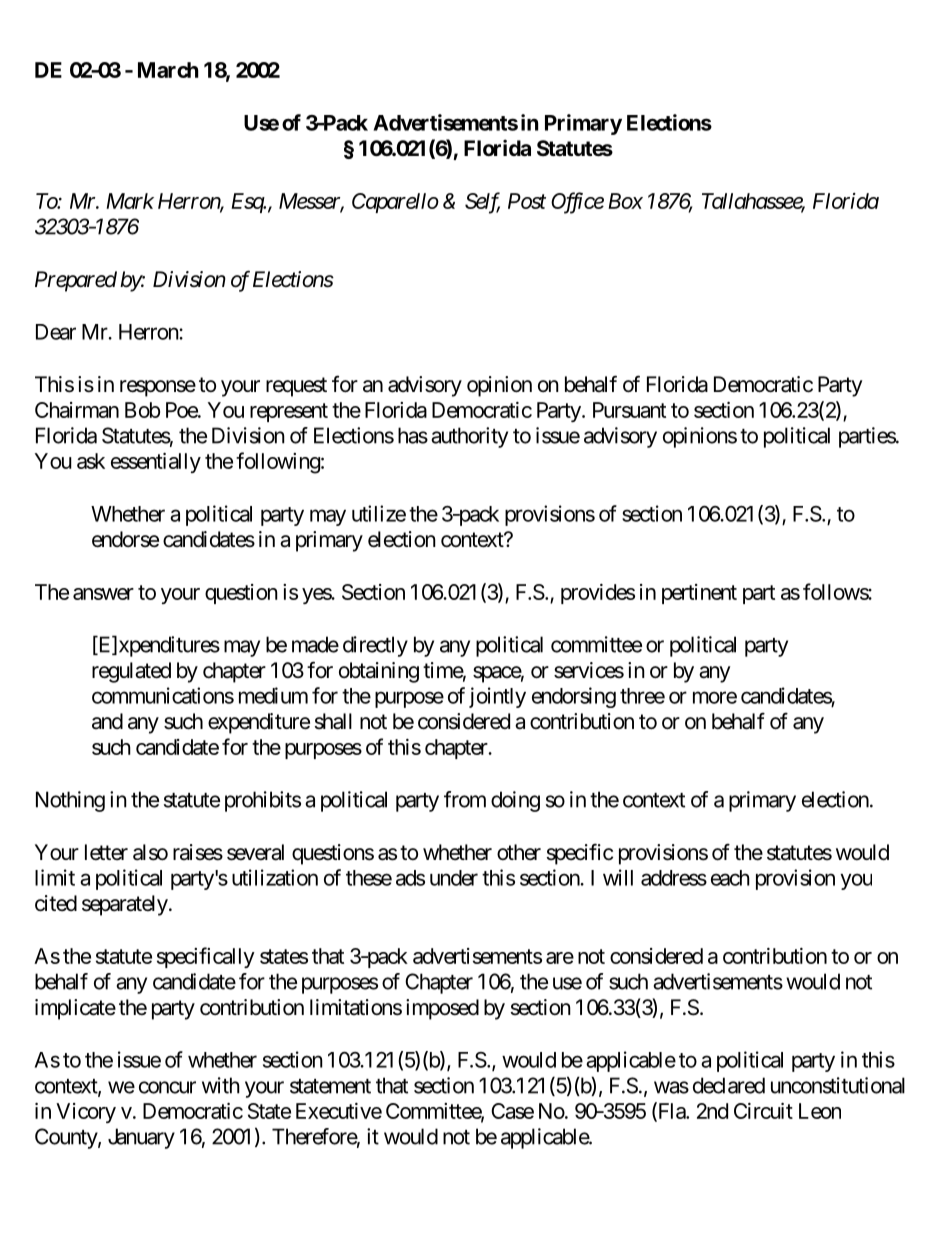 The height and width of the screenshot is (1233, 952). What do you see at coordinates (527, 201) in the screenshot?
I see `Post` at bounding box center [527, 201].
